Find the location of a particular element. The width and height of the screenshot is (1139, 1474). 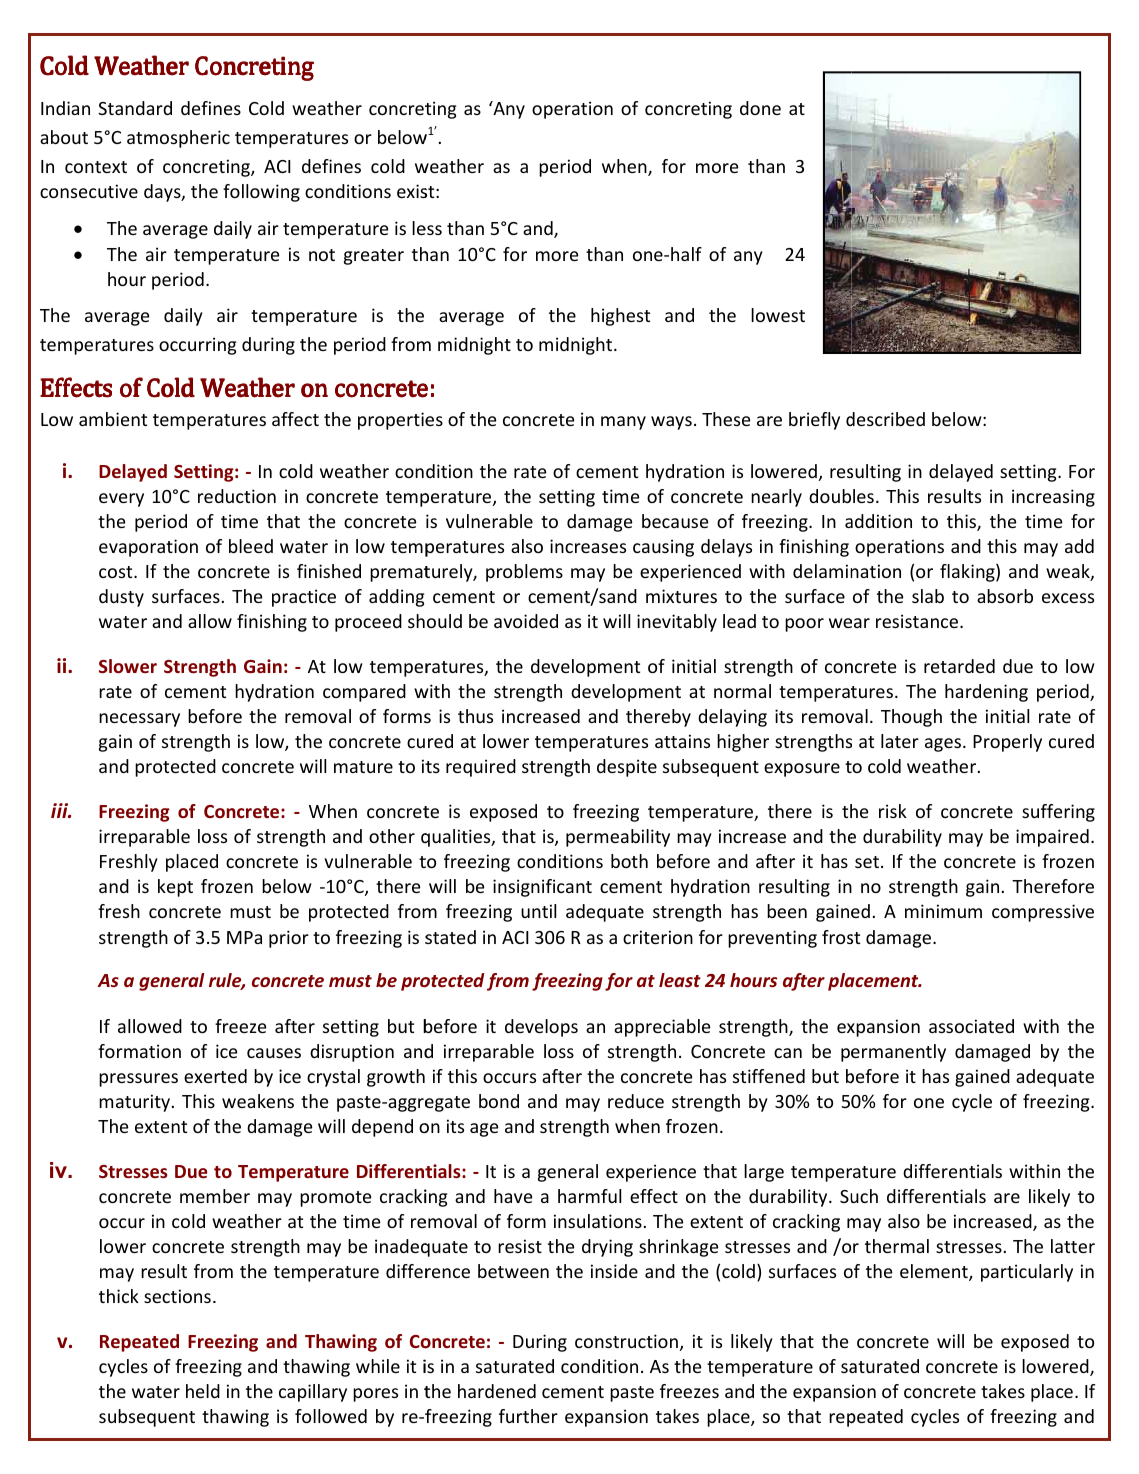

minimum is located at coordinates (943, 911).
